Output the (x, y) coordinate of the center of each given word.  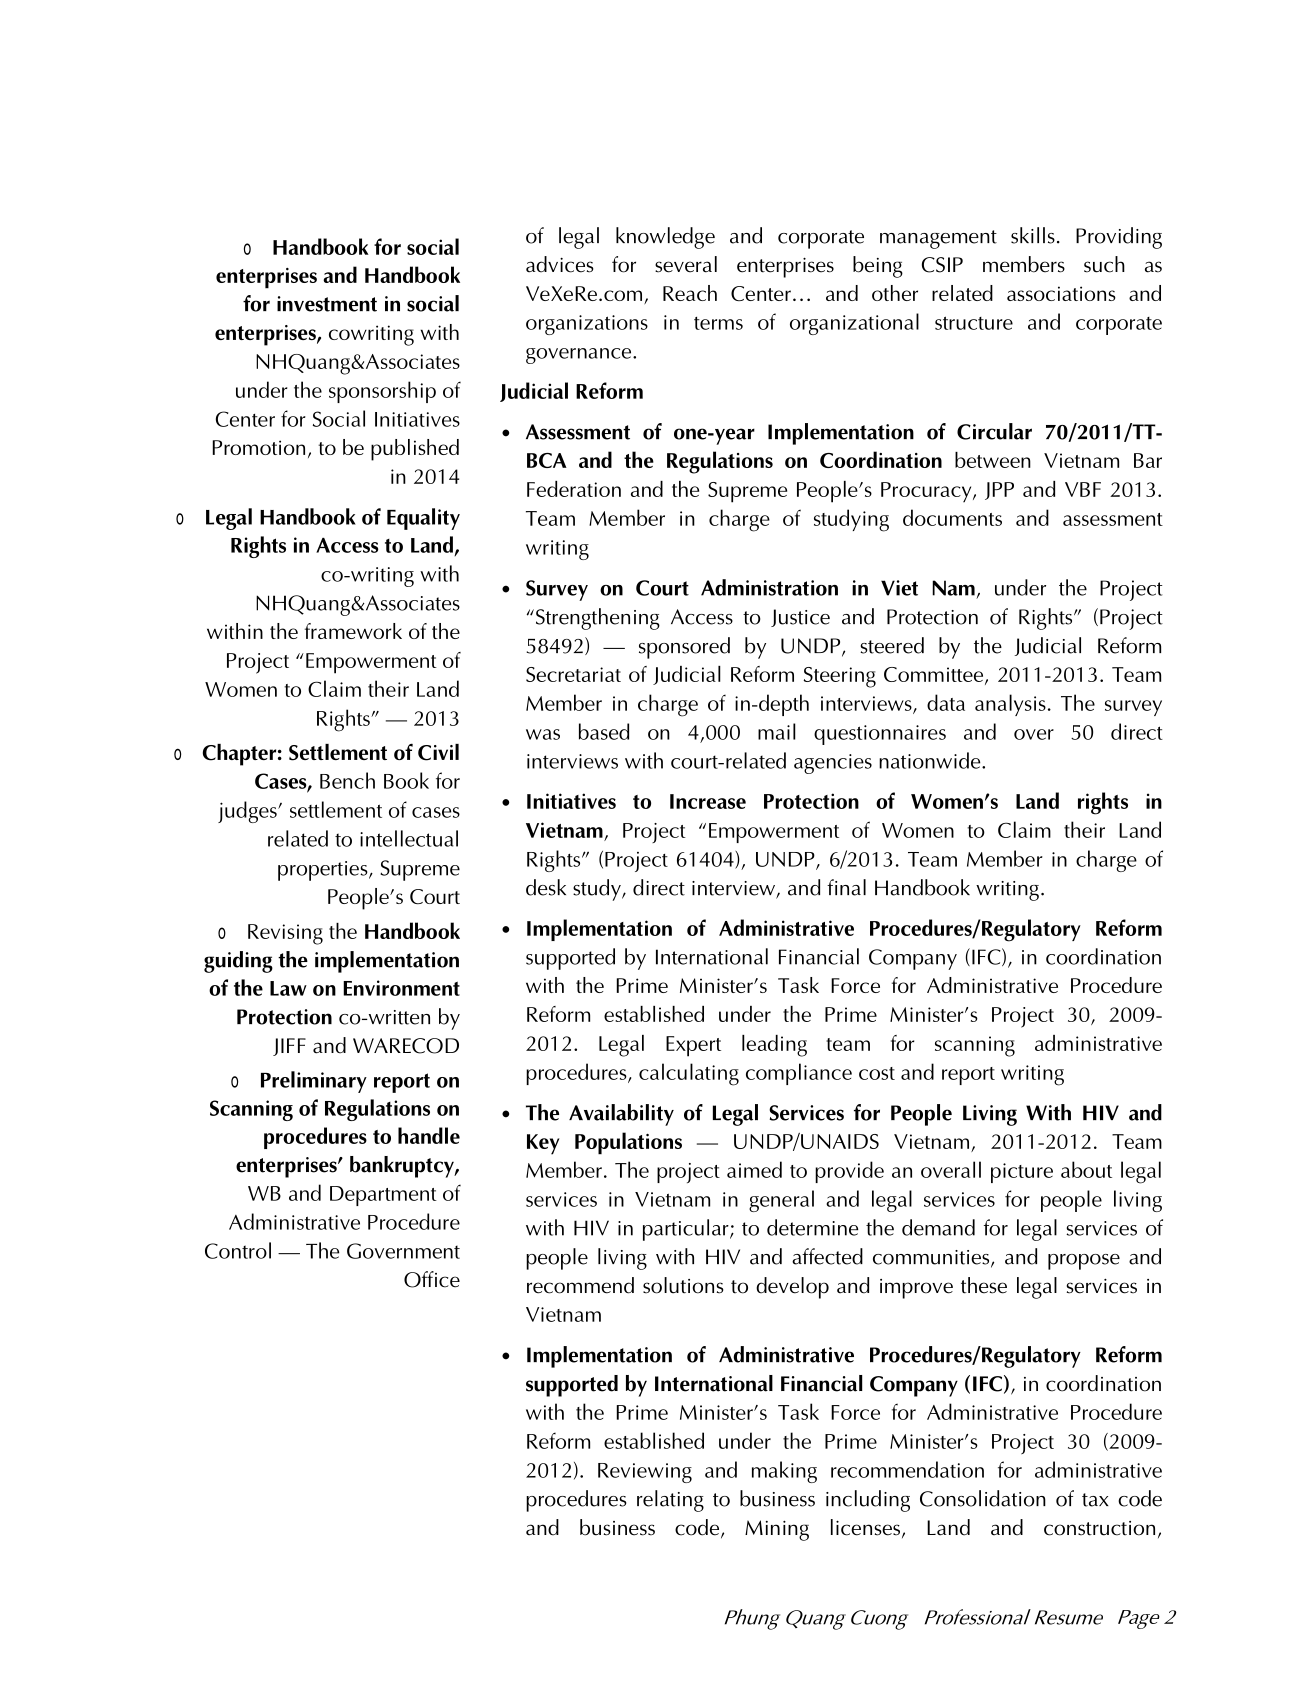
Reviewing (645, 1473)
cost (877, 1073)
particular (687, 1230)
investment (327, 304)
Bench (347, 780)
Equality (423, 519)
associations (1061, 293)
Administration (769, 587)
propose (1084, 1262)
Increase (708, 801)
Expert (693, 1046)
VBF (1083, 489)
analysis (1010, 705)
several (686, 264)
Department (383, 1196)
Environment (401, 988)
